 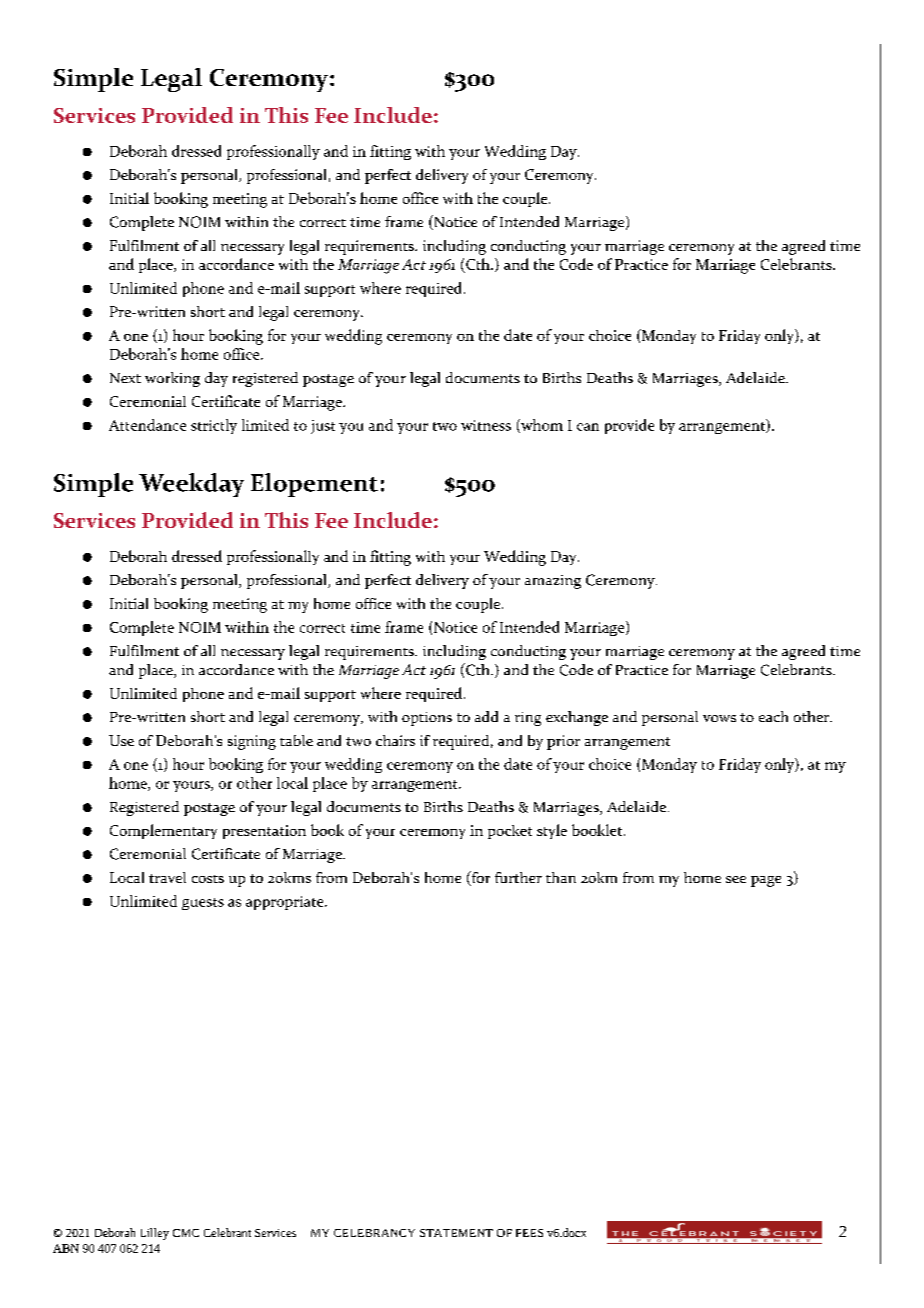 I want to click on vows, so click(x=719, y=718).
